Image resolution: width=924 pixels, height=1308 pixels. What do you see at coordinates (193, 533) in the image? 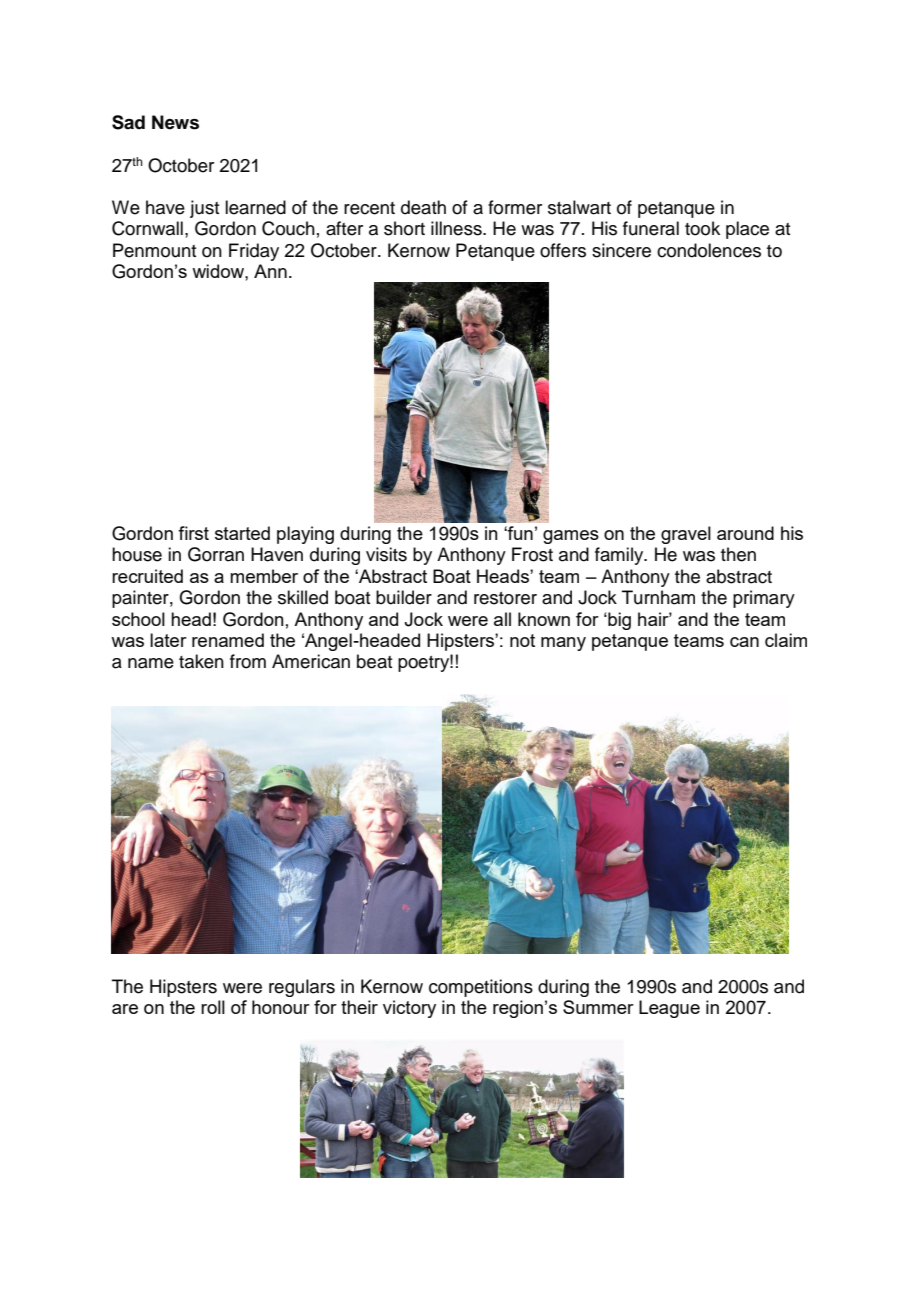
I see `first` at bounding box center [193, 533].
